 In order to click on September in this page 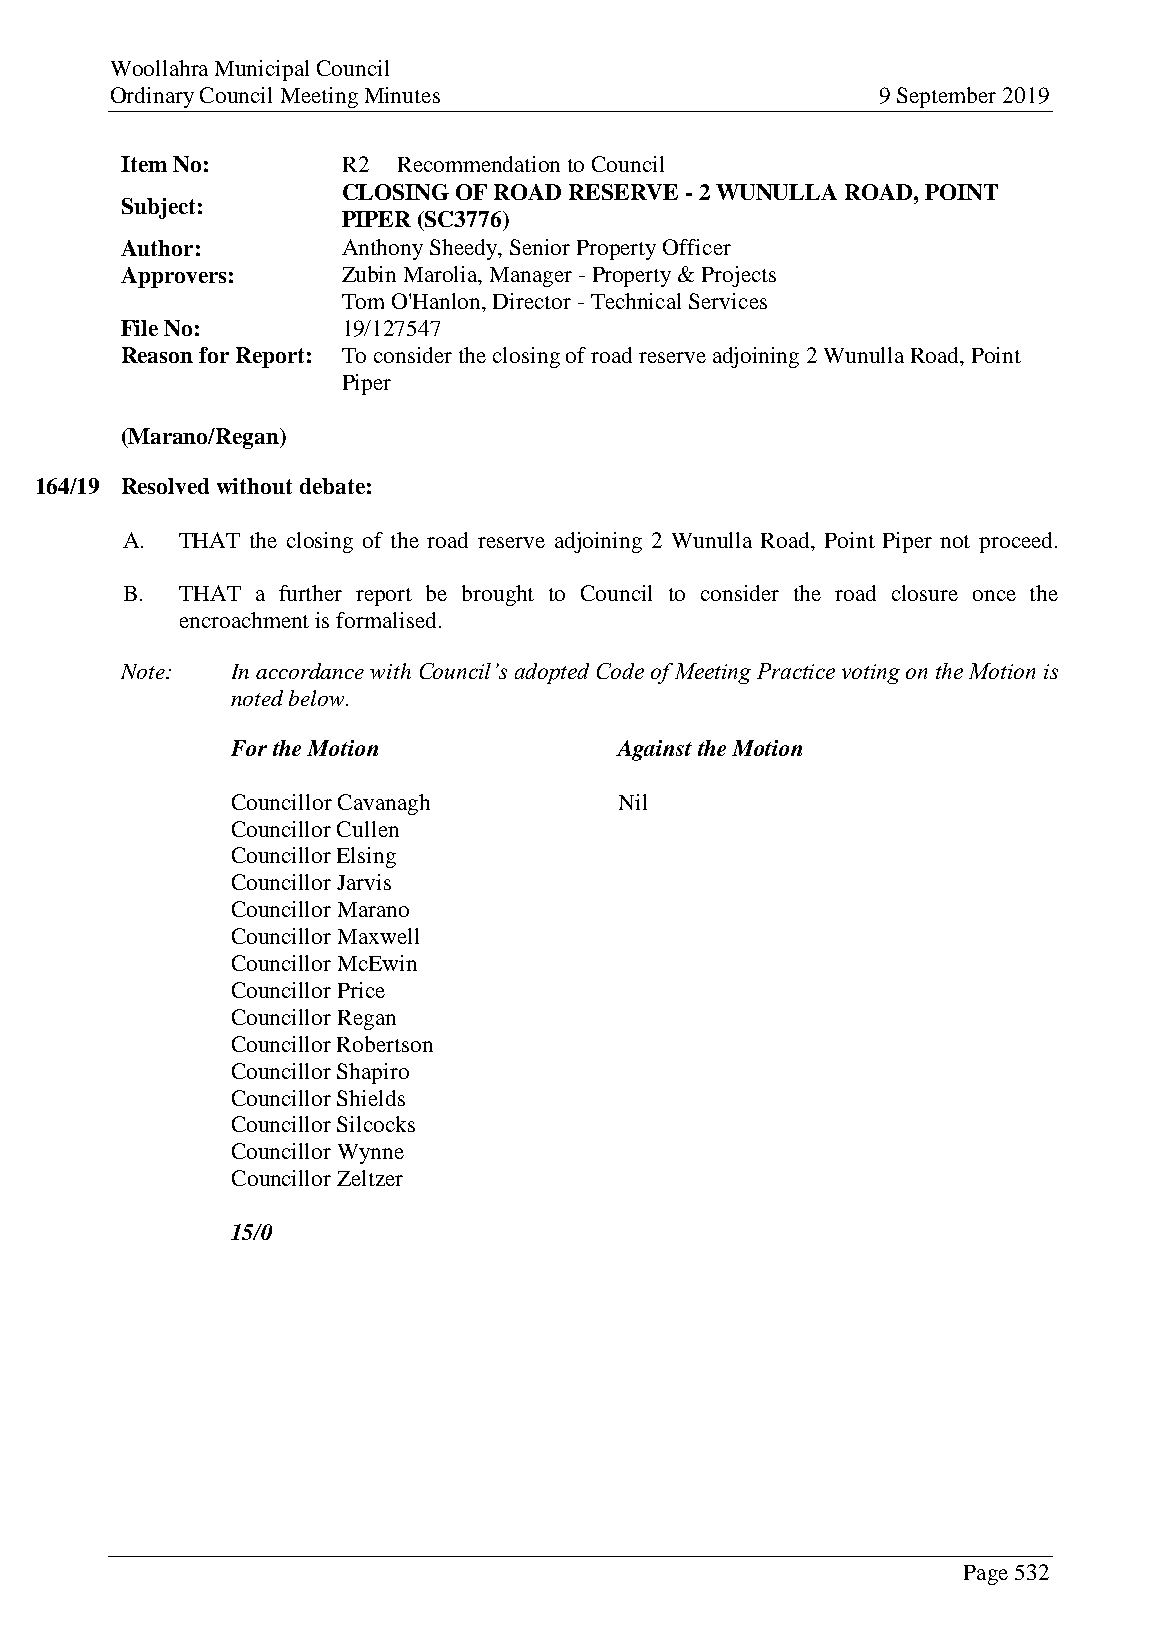, I will do `click(946, 97)`.
